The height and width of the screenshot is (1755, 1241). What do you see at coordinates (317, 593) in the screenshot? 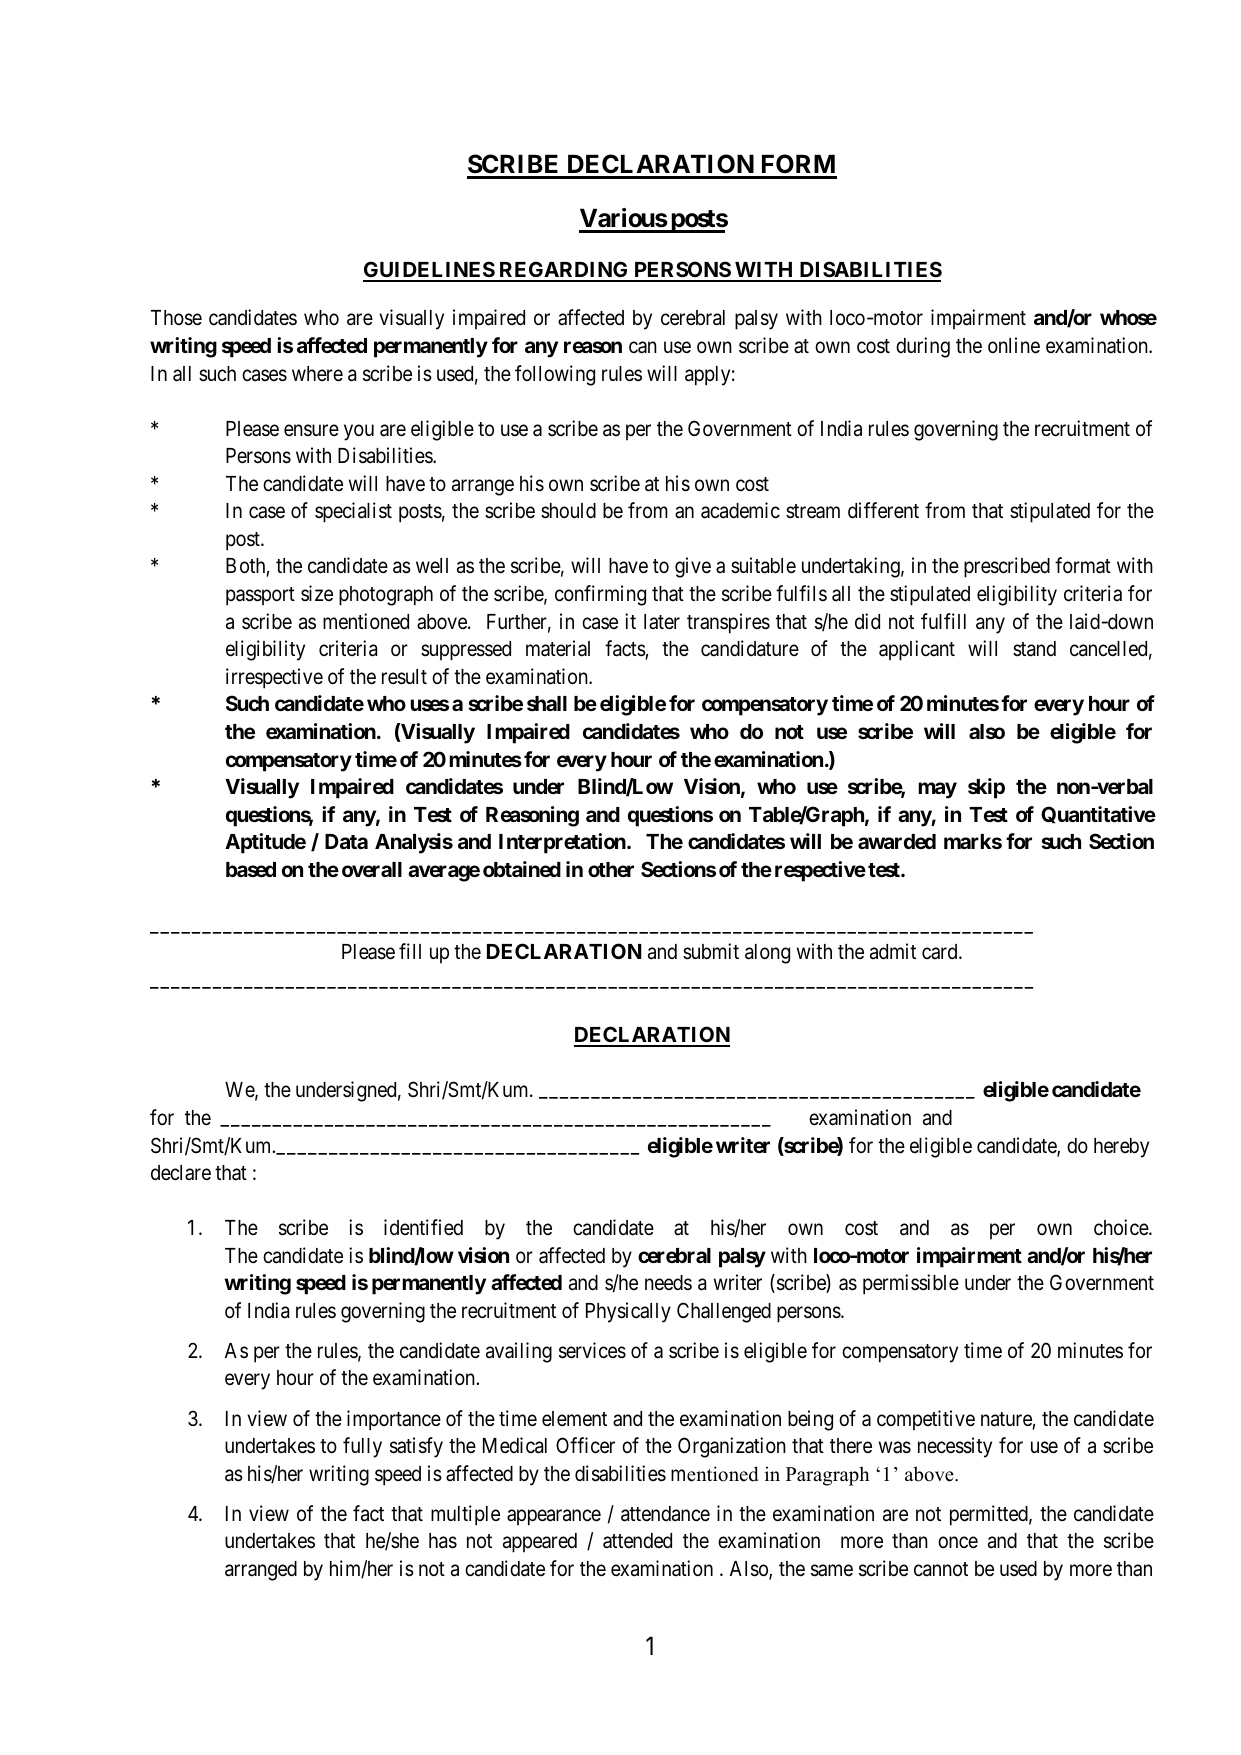
I see `size` at bounding box center [317, 593].
